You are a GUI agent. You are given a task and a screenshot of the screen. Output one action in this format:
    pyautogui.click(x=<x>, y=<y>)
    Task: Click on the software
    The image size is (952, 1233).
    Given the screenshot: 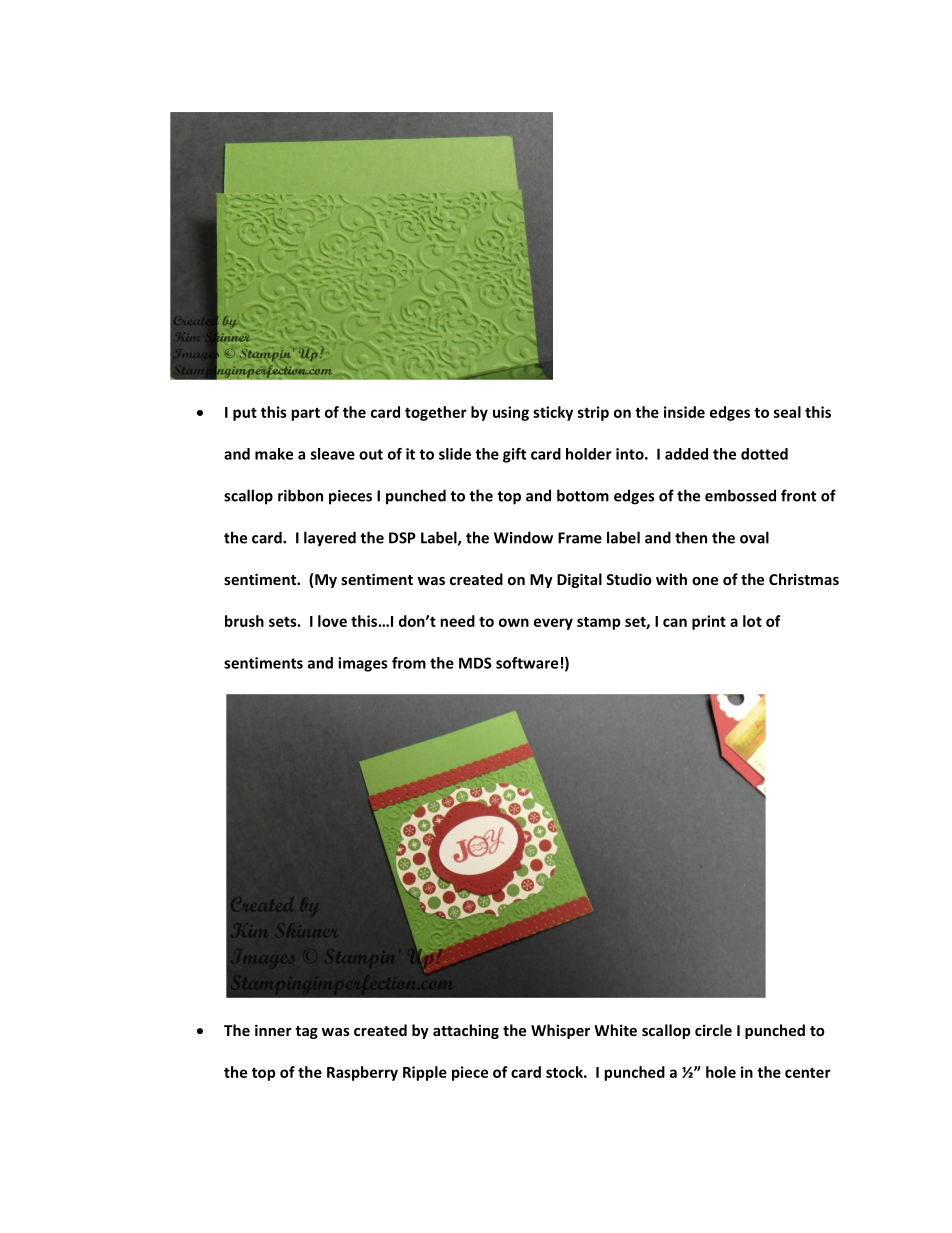 What is the action you would take?
    pyautogui.click(x=527, y=663)
